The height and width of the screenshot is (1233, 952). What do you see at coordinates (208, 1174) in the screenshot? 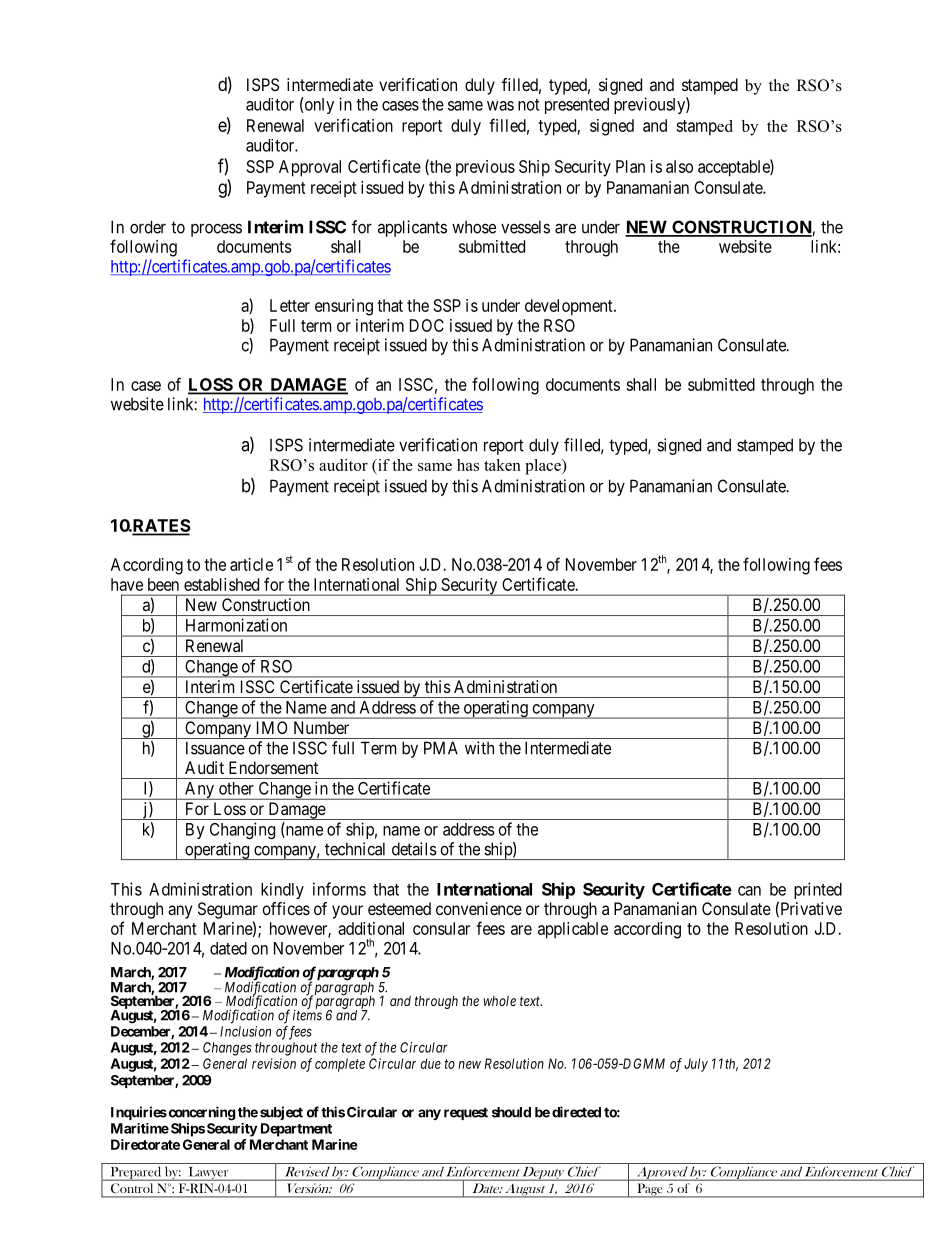
I see `Lawyer` at bounding box center [208, 1174].
